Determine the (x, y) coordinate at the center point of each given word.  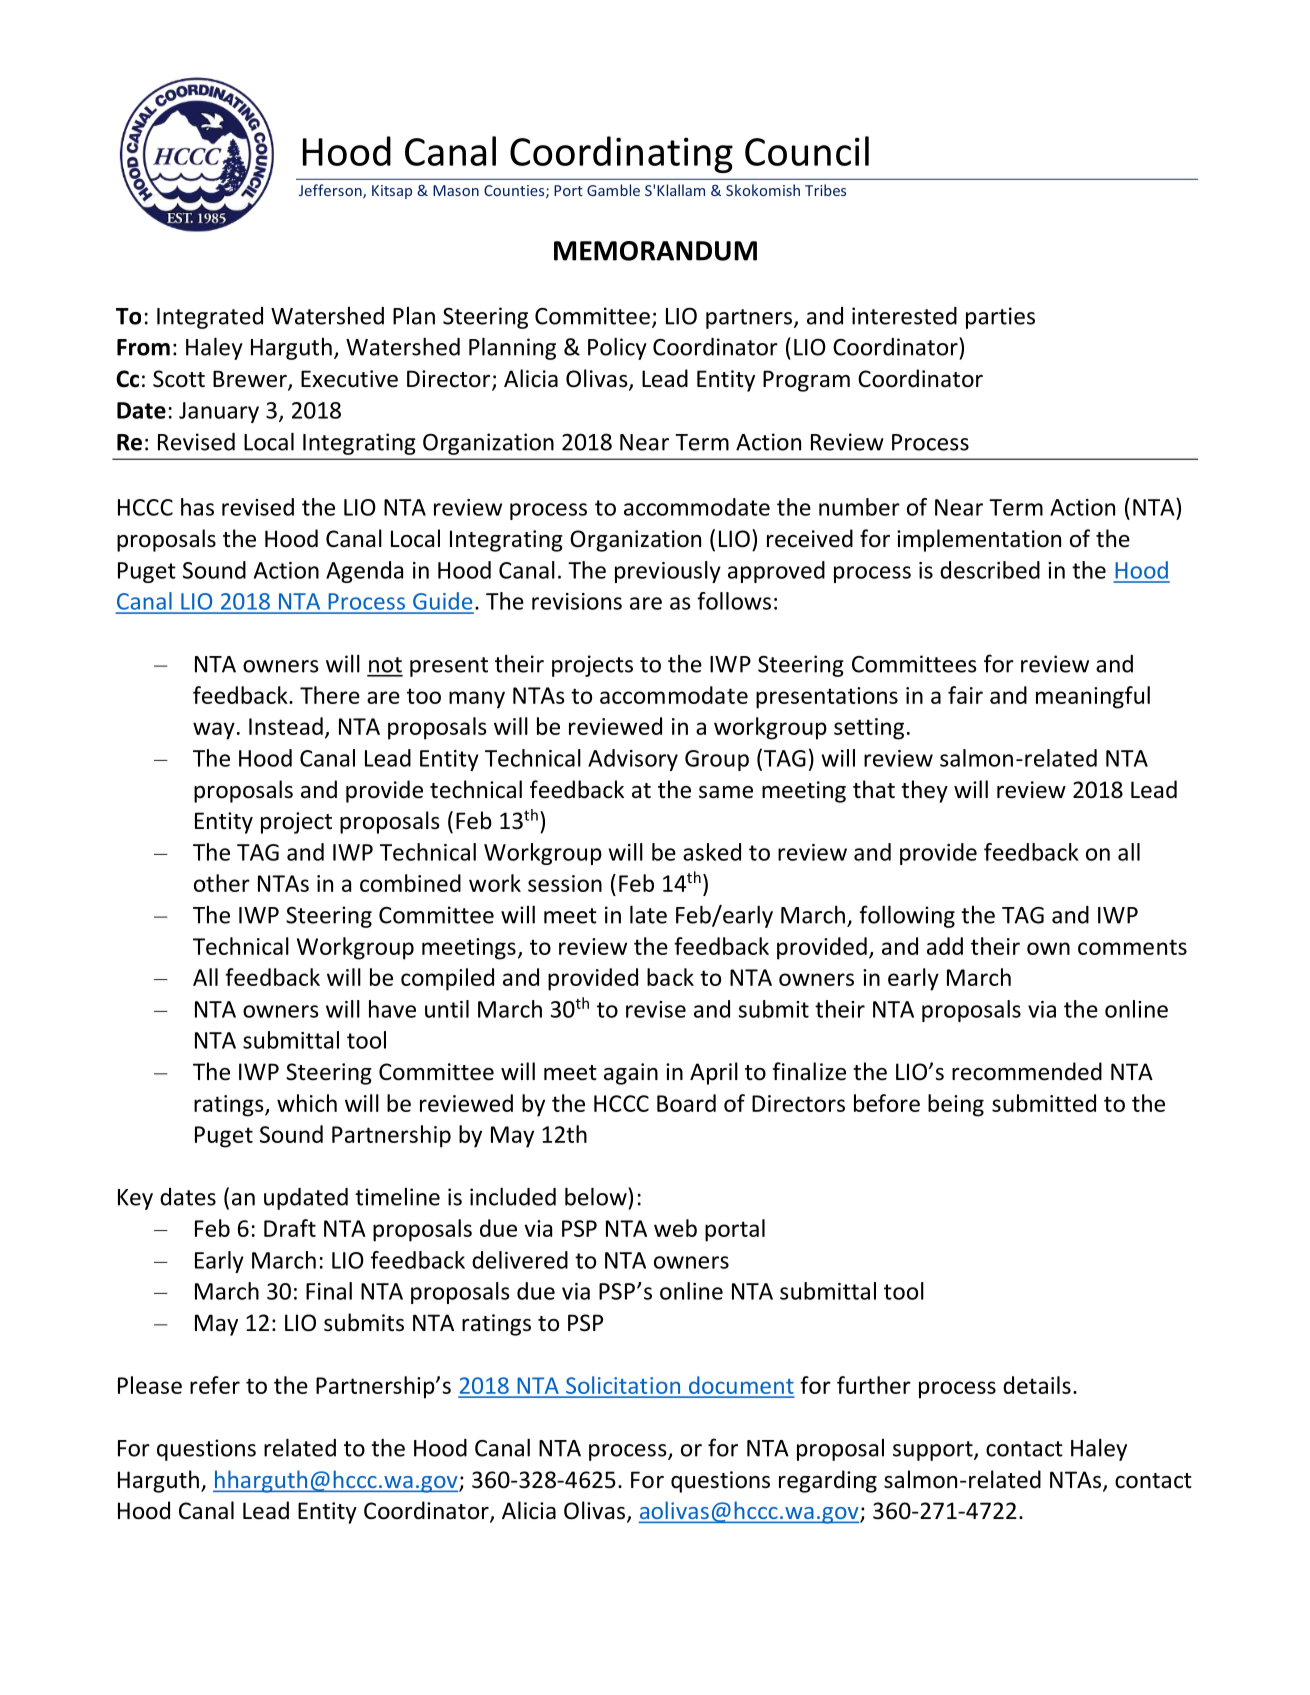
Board (686, 1103)
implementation (979, 540)
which (307, 1103)
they (924, 791)
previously (668, 572)
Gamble (613, 190)
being (956, 1105)
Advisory (633, 760)
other (222, 883)
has (197, 507)
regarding (828, 1481)
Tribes (825, 190)
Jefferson (331, 191)
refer (215, 1385)
